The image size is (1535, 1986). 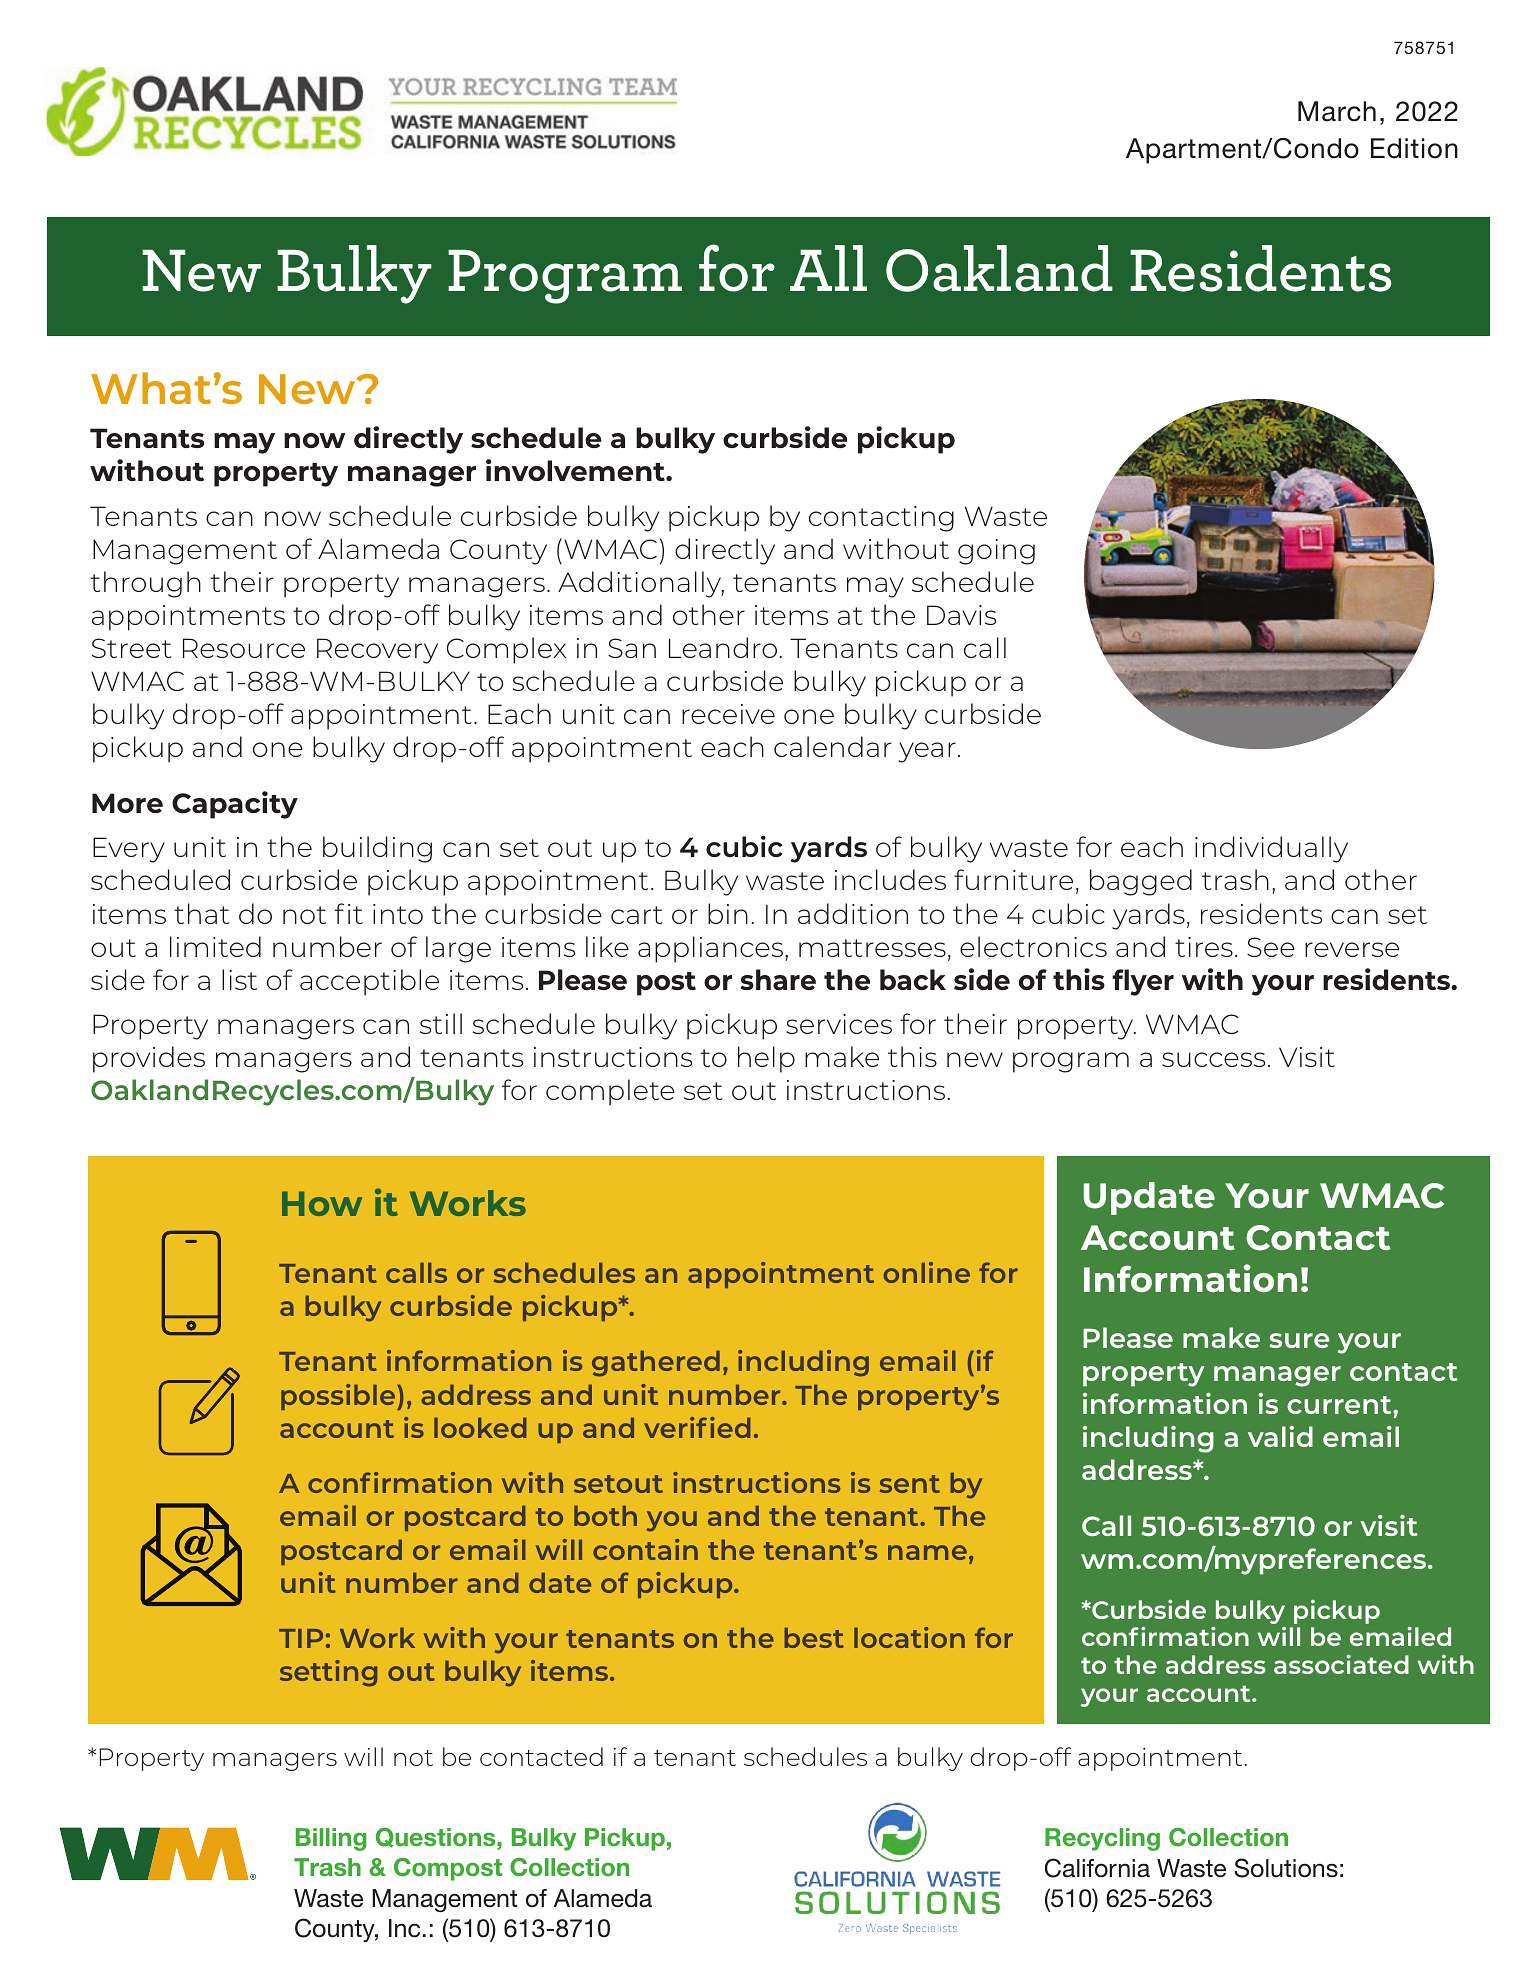 What do you see at coordinates (1299, 1340) in the screenshot?
I see `sure` at bounding box center [1299, 1340].
